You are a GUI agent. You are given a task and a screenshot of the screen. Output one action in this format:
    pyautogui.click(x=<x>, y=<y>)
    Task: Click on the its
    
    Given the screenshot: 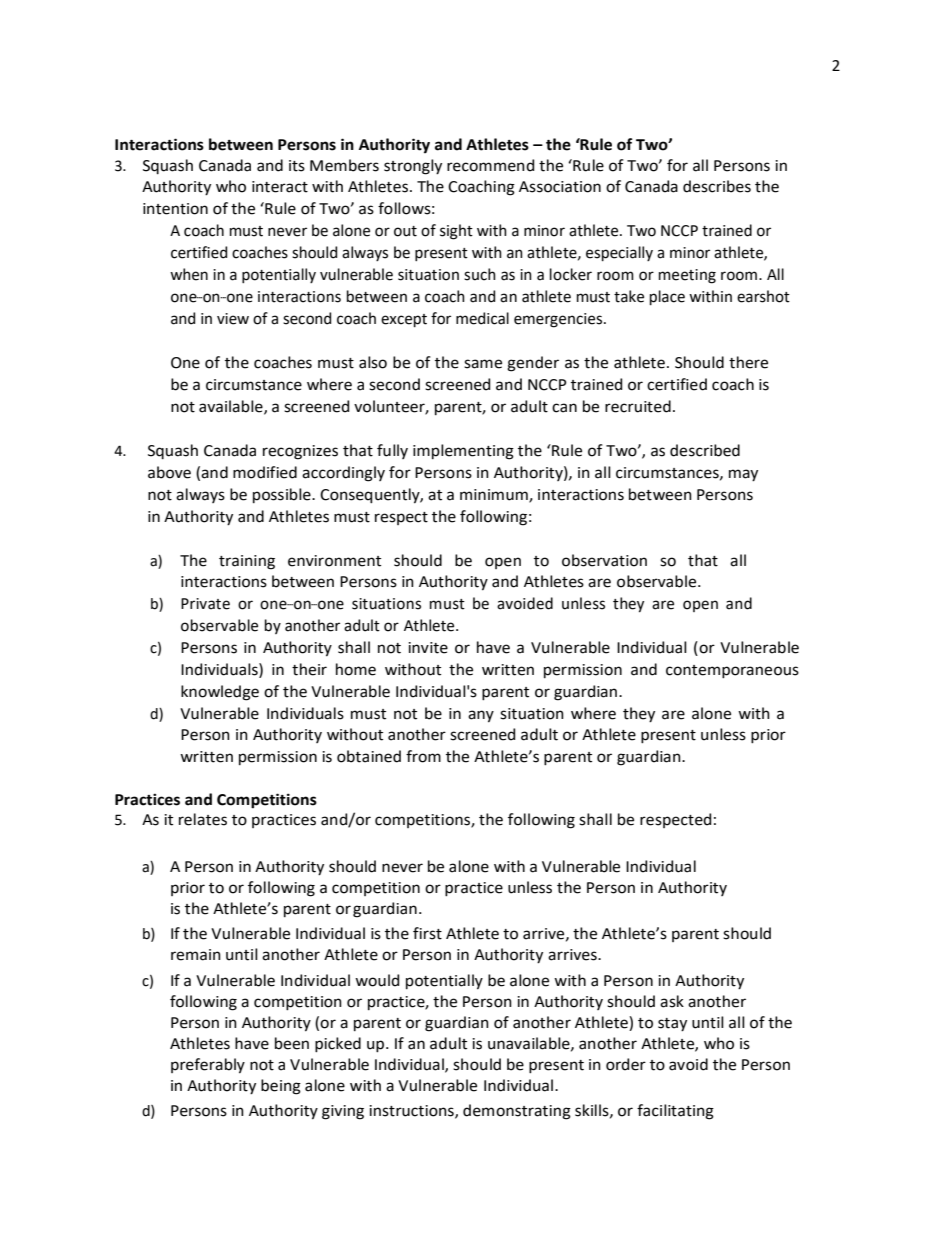 What is the action you would take?
    pyautogui.click(x=297, y=166)
